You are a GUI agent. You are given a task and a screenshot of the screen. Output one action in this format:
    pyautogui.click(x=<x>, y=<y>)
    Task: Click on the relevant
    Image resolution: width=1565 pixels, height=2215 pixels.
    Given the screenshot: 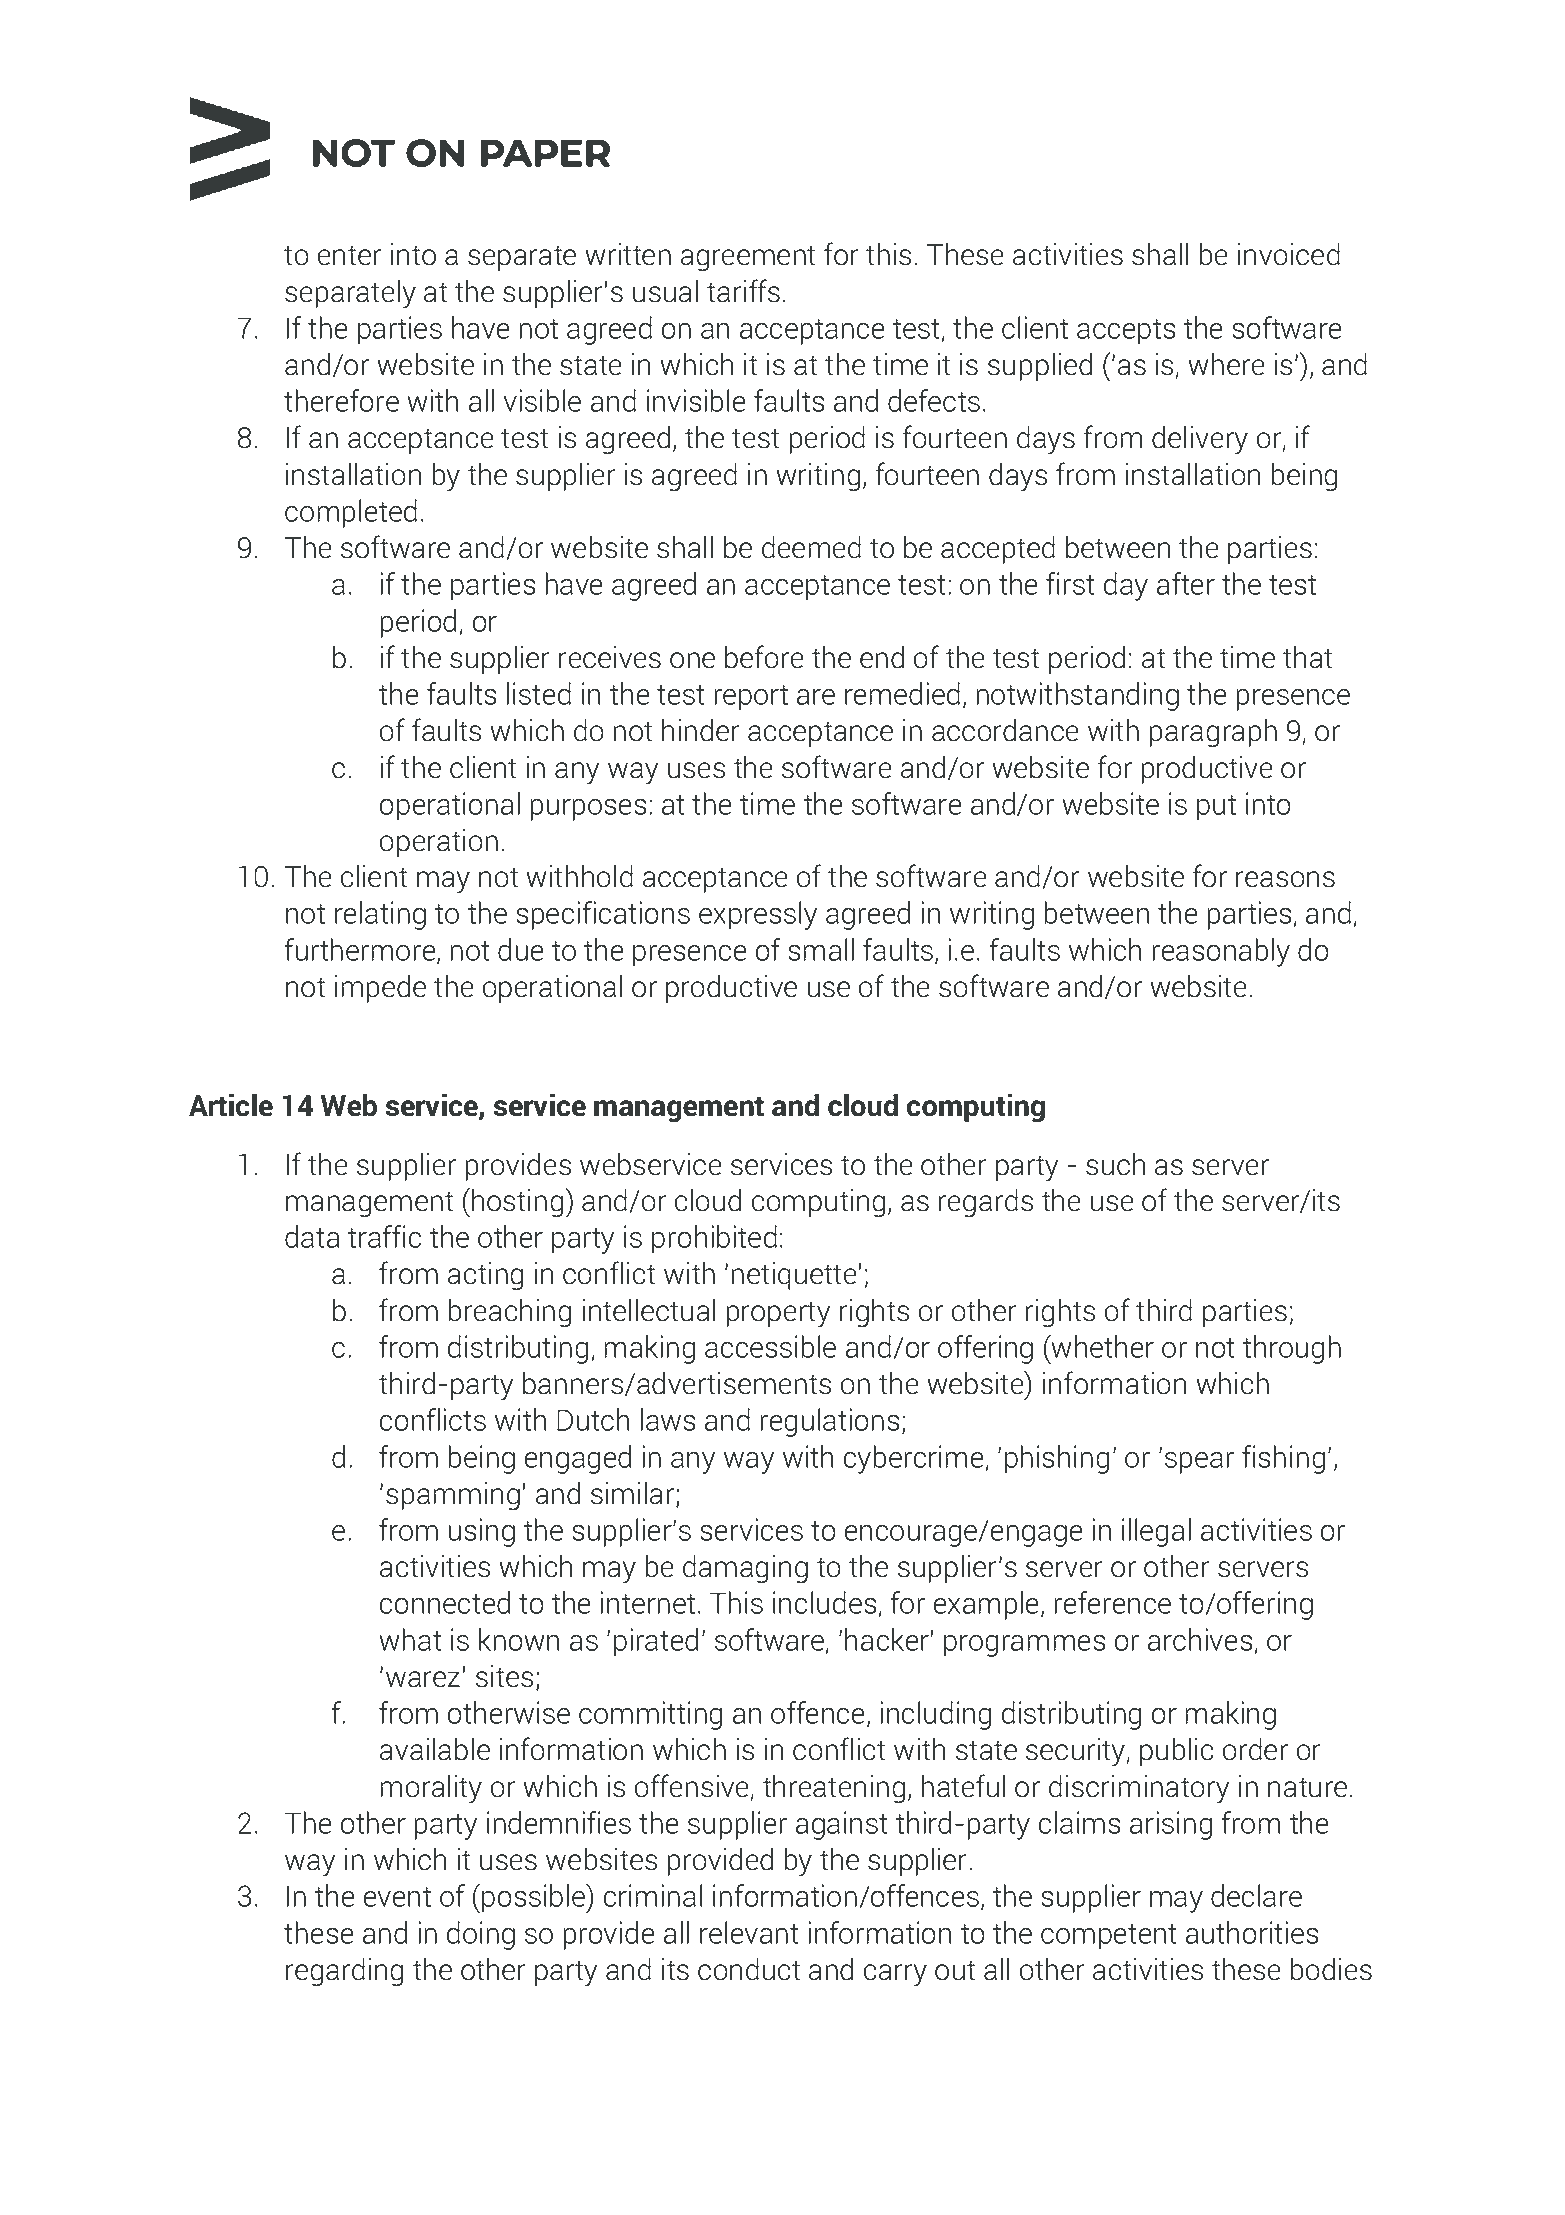 What is the action you would take?
    pyautogui.click(x=749, y=1932)
